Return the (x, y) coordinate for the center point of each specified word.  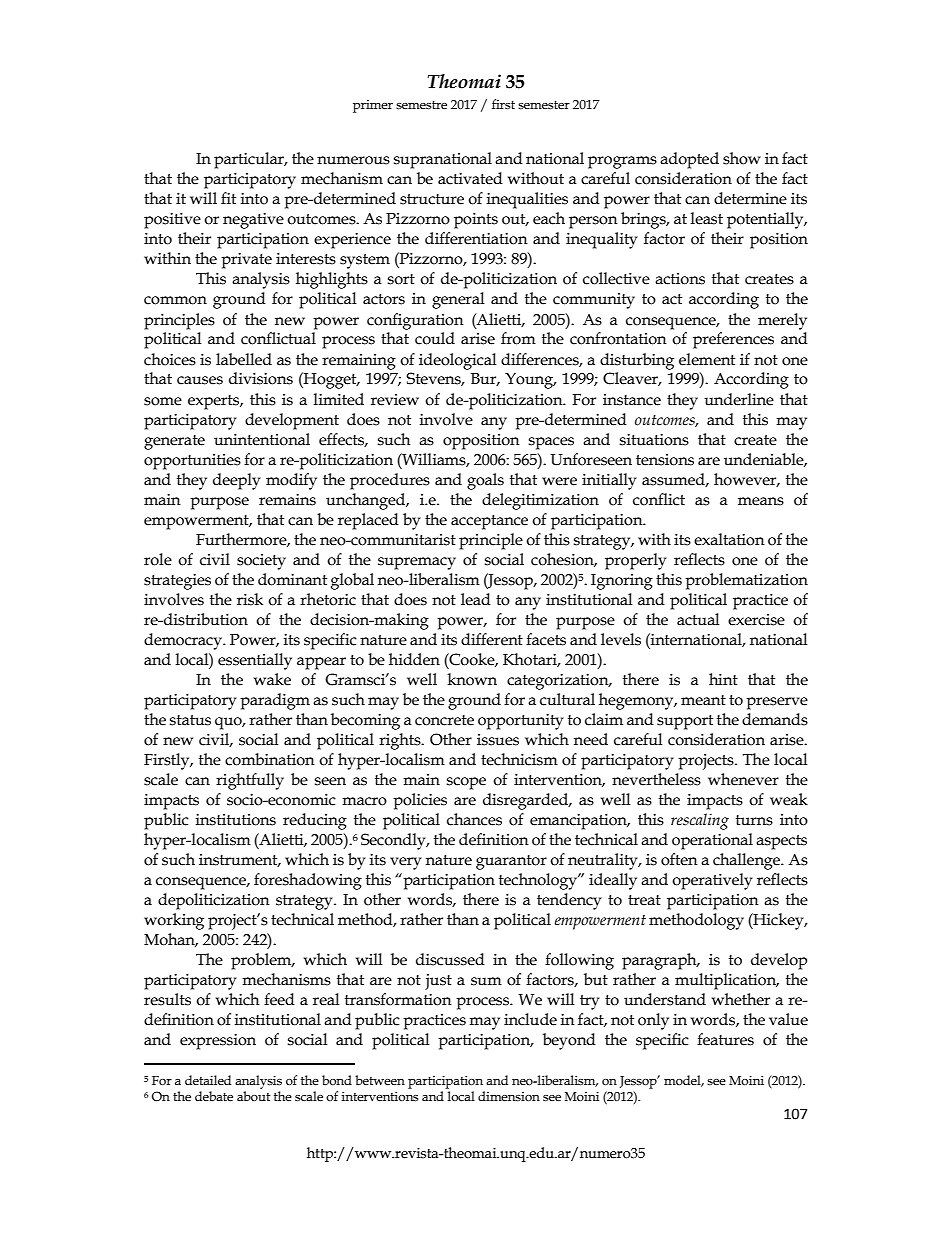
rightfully (250, 781)
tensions (665, 460)
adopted (689, 160)
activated (470, 178)
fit (228, 198)
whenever (743, 779)
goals (485, 481)
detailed (208, 1080)
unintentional (262, 439)
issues (498, 740)
